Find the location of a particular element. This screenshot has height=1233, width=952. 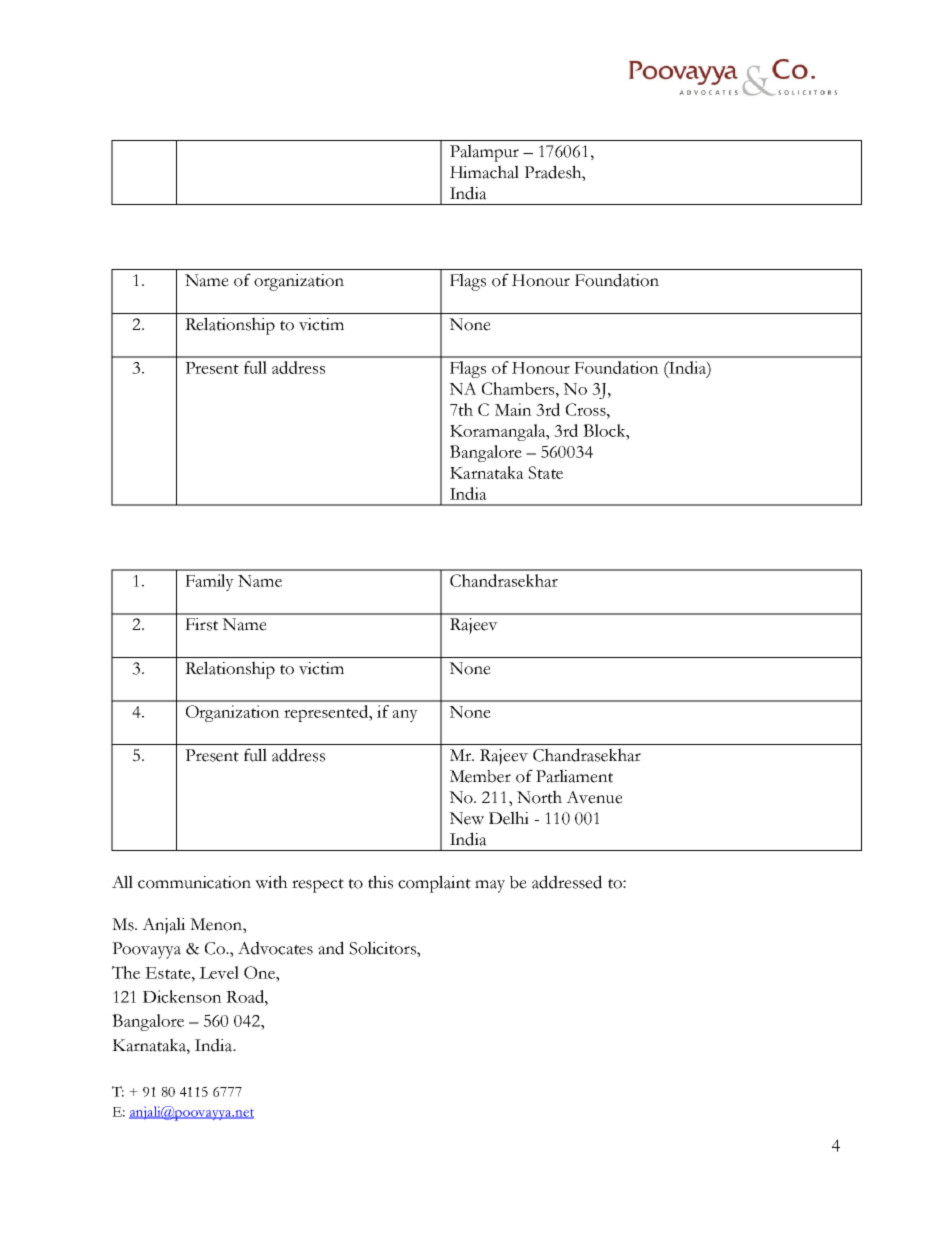

Level is located at coordinates (219, 972).
